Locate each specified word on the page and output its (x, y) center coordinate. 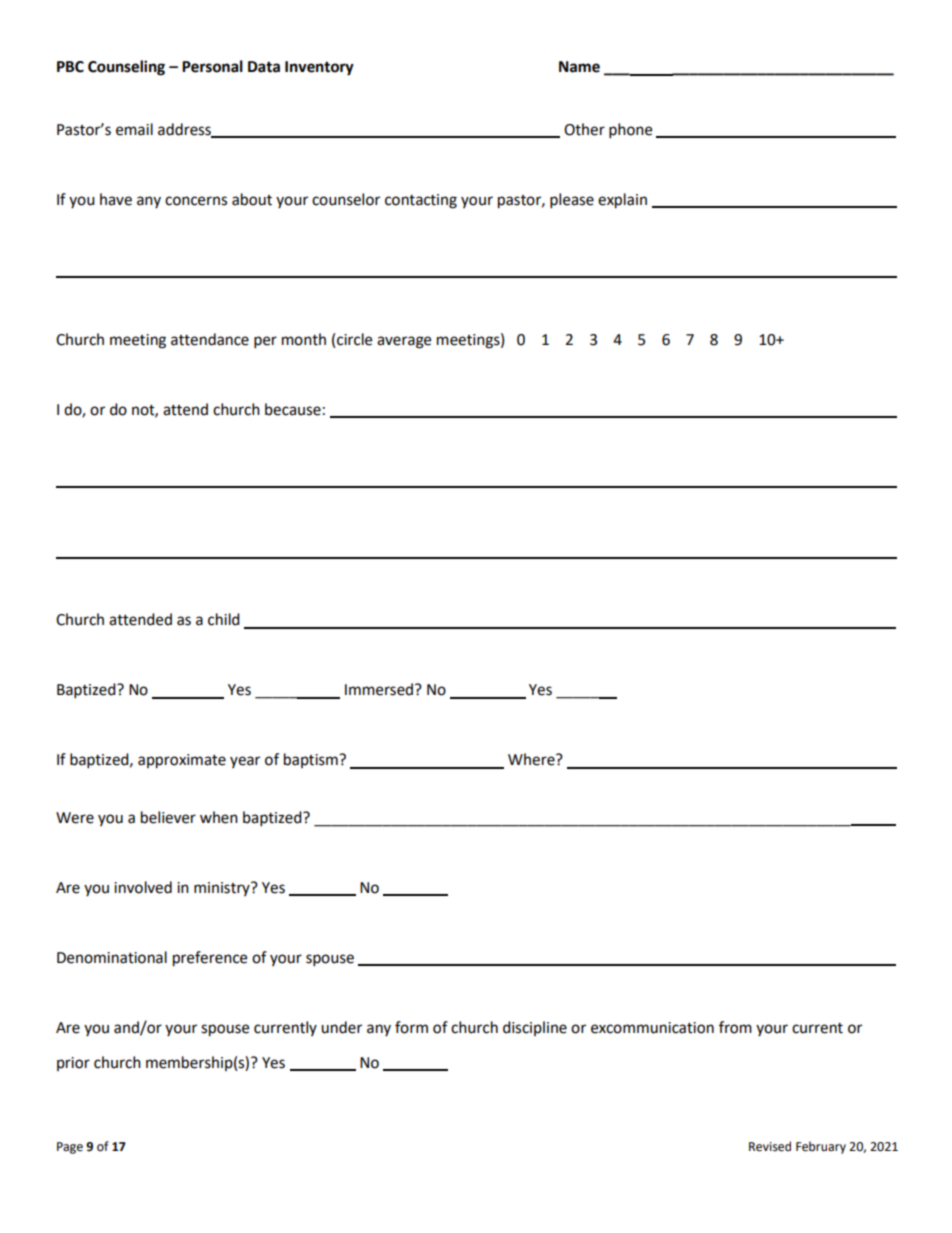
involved (143, 887)
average (404, 342)
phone (630, 131)
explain (622, 201)
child (224, 619)
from (735, 1027)
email (134, 129)
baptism (312, 760)
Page (70, 1148)
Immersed (379, 689)
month (304, 339)
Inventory (319, 68)
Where (532, 759)
